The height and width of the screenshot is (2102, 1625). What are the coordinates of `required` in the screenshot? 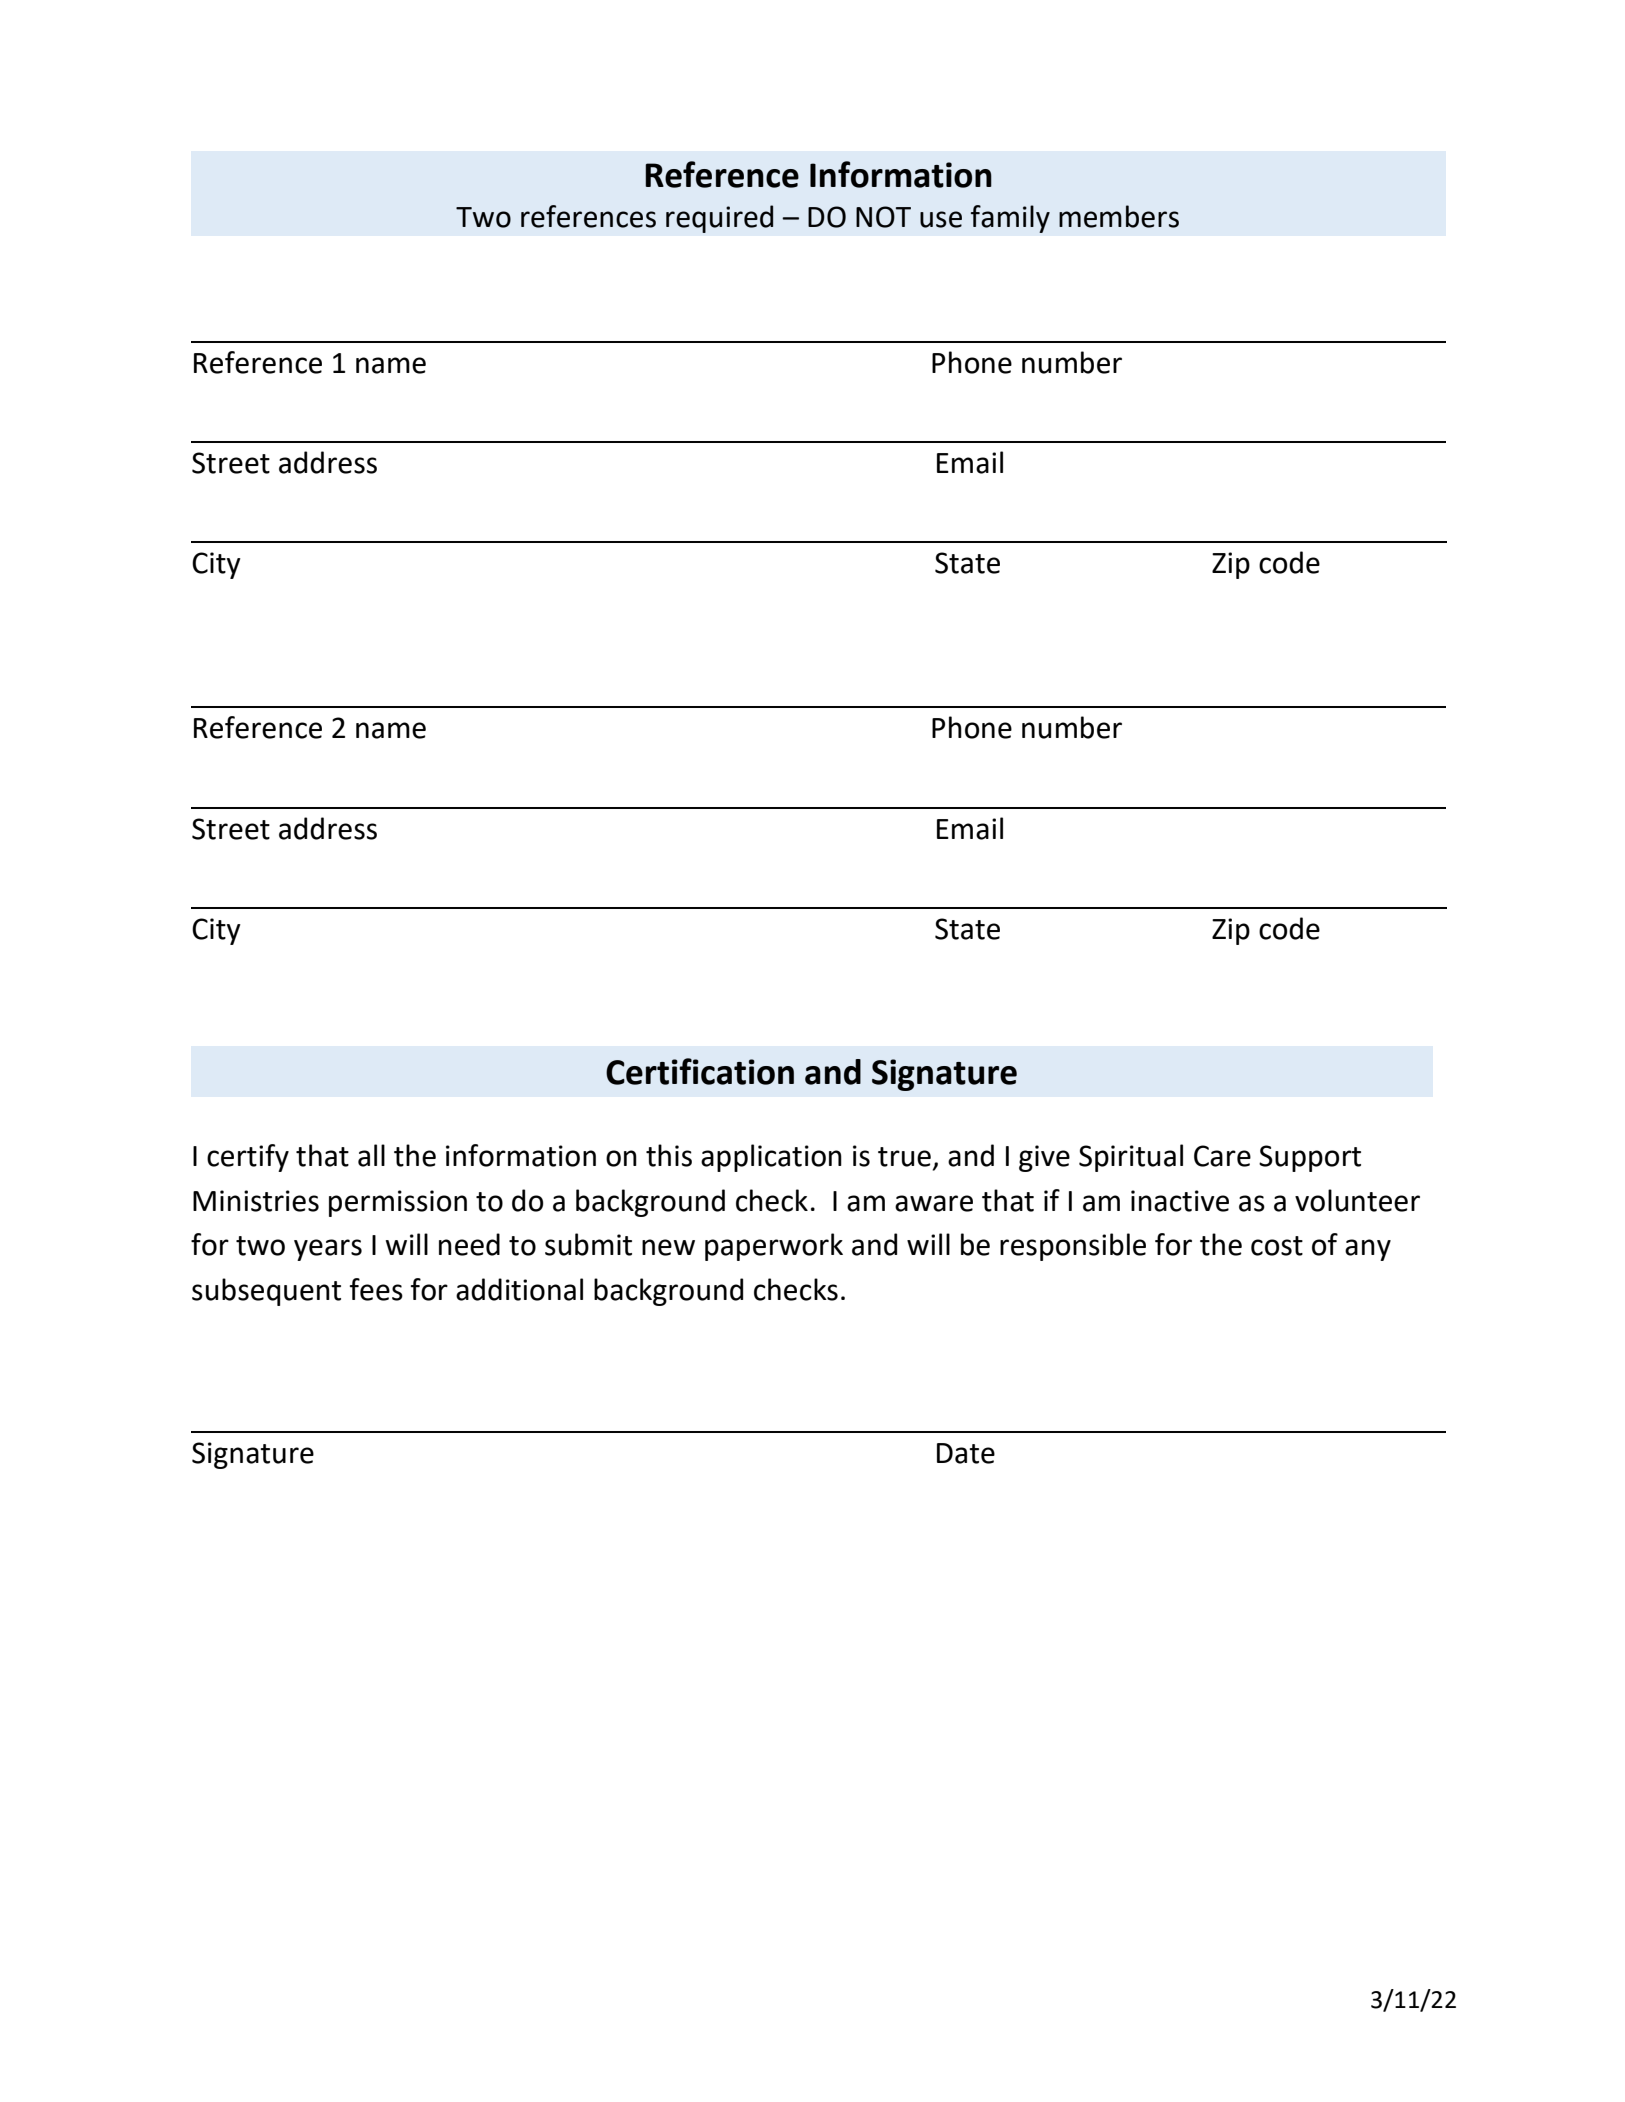 It's located at (720, 219).
